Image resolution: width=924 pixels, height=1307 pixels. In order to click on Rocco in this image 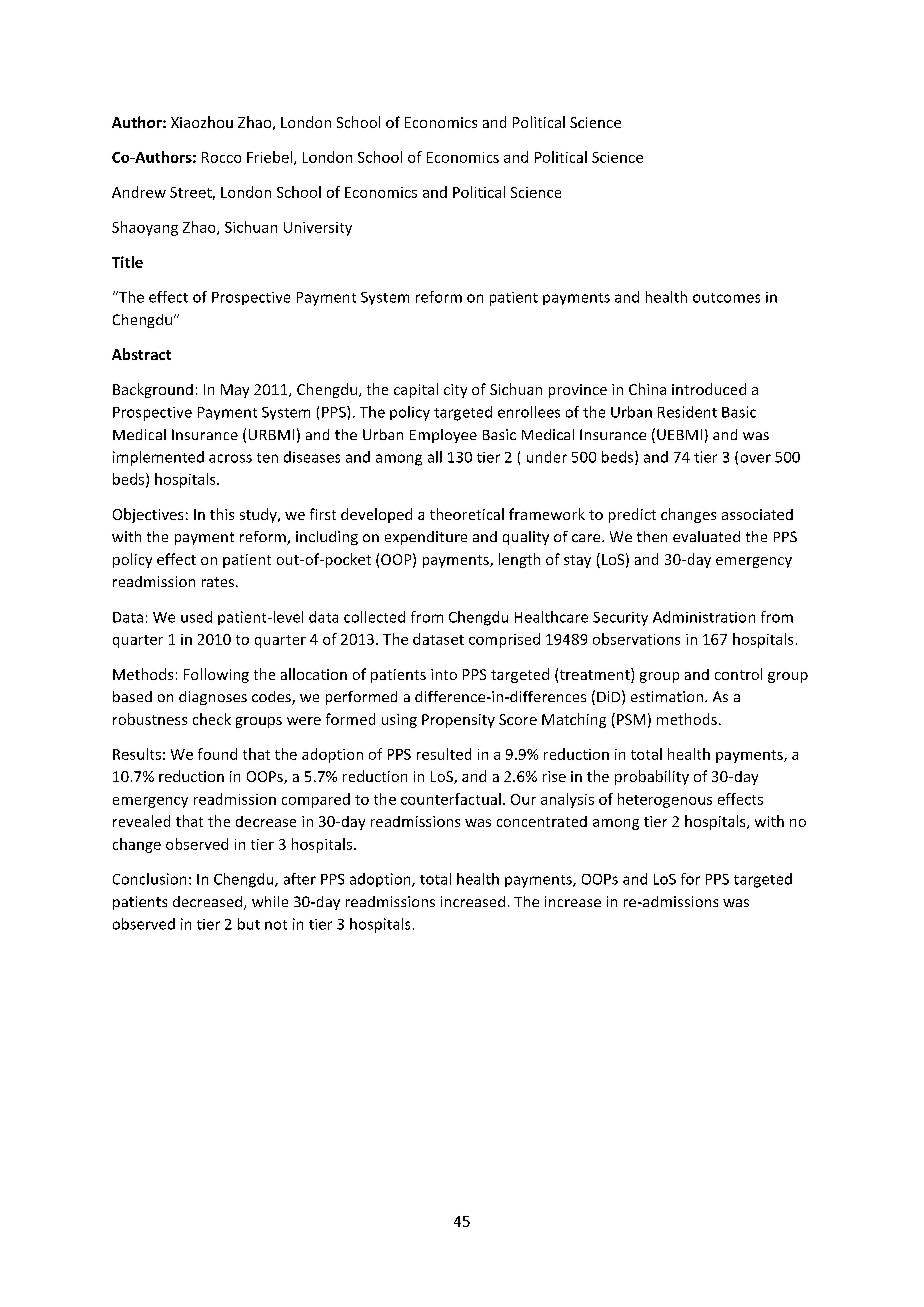, I will do `click(221, 157)`.
